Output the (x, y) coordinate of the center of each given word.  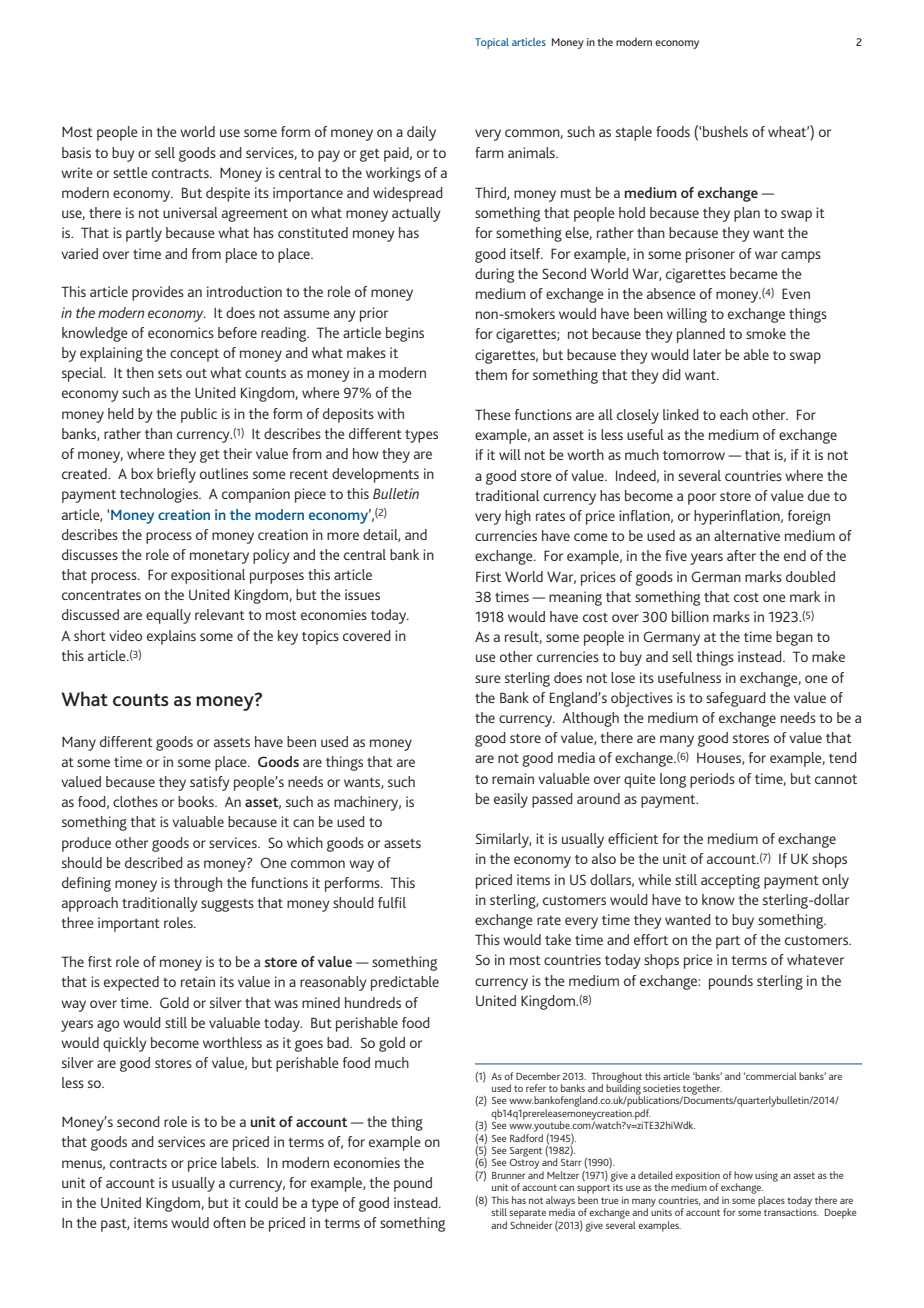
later (707, 354)
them (491, 374)
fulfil (392, 902)
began (794, 638)
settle (130, 172)
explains (171, 637)
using (766, 1177)
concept (194, 355)
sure (488, 679)
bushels (725, 131)
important (129, 924)
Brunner (508, 1175)
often (229, 1222)
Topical (492, 43)
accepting (730, 881)
